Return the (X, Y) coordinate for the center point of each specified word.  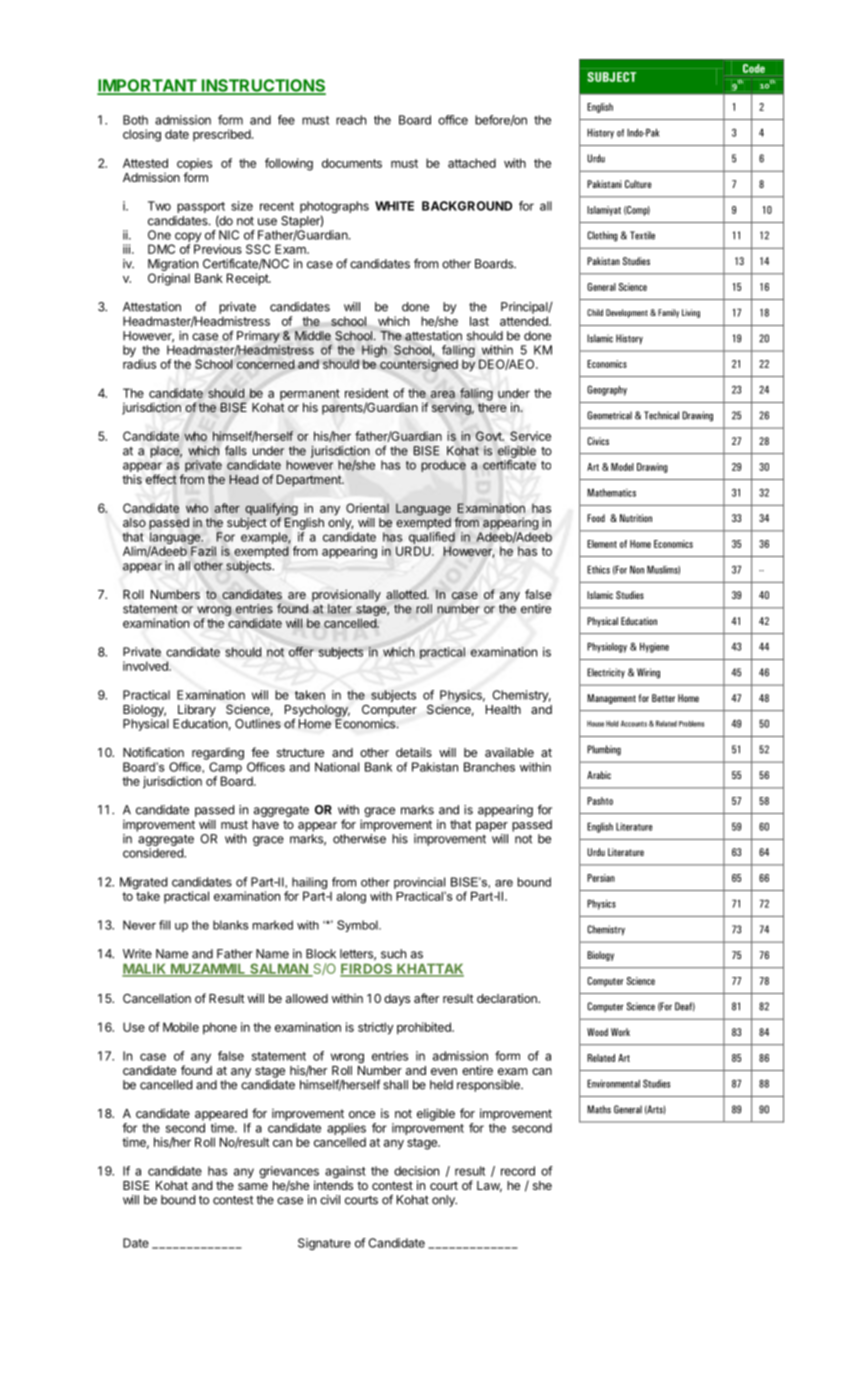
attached (472, 163)
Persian (601, 878)
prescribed (222, 135)
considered (154, 853)
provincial (419, 883)
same (253, 1186)
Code (754, 68)
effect (161, 479)
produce (443, 466)
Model (622, 467)
